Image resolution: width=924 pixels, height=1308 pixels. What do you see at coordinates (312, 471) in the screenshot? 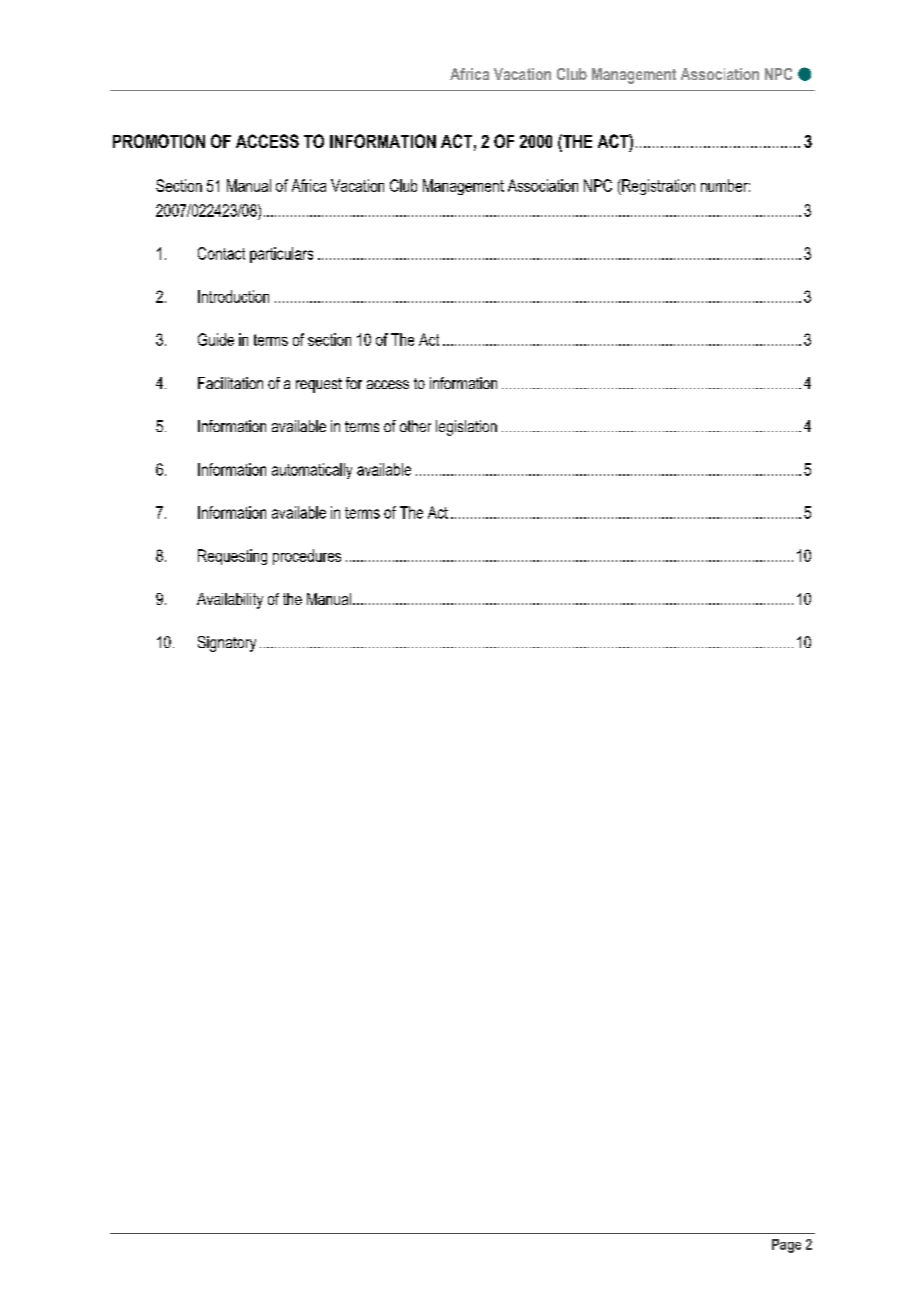
I see `automatically` at bounding box center [312, 471].
